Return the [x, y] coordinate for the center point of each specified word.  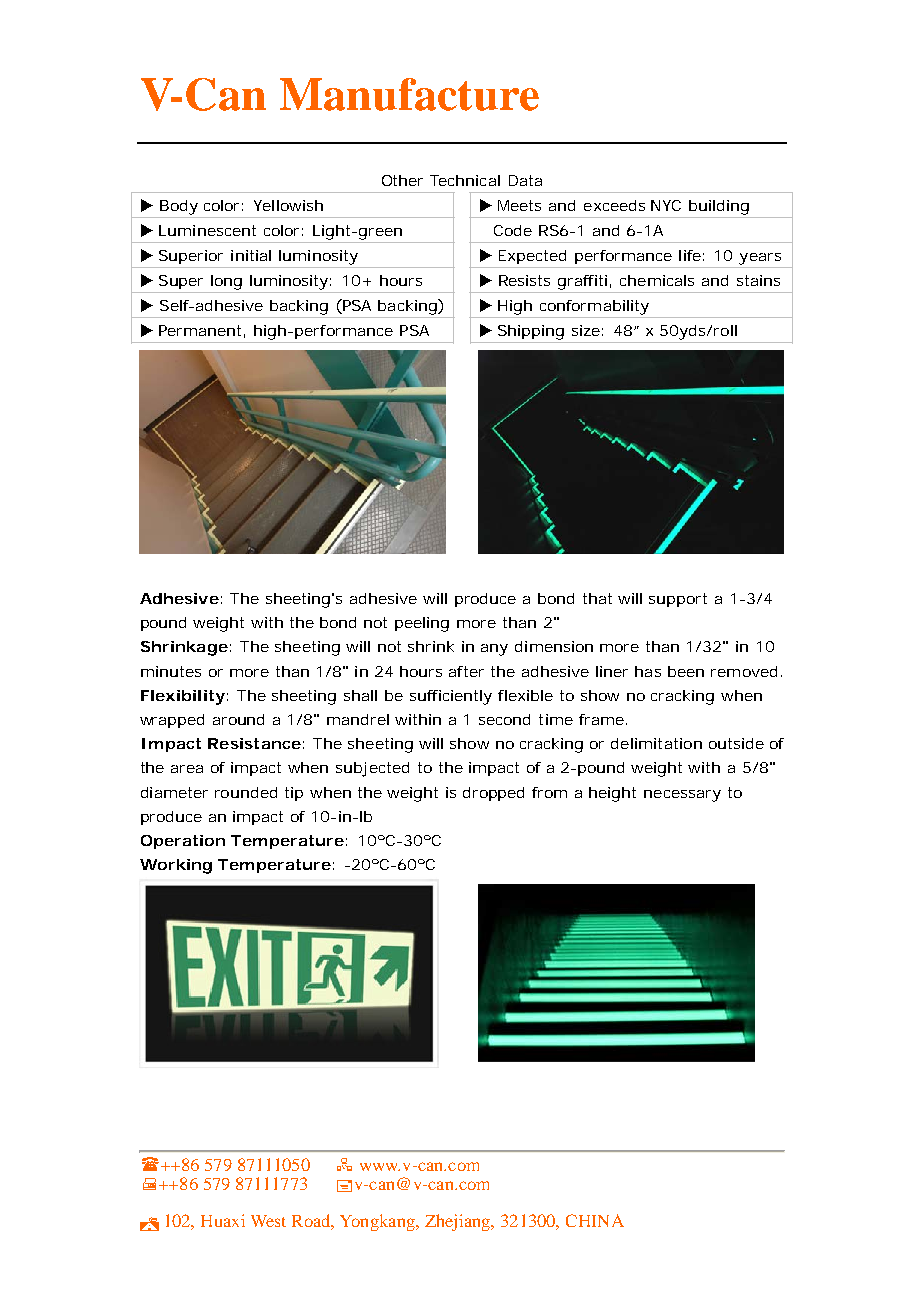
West [268, 1221]
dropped [493, 794]
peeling [422, 624]
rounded [246, 792]
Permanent [202, 331]
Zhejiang [459, 1222]
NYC [666, 205]
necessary [682, 796]
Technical [465, 180]
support [678, 600]
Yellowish [288, 205]
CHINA [595, 1220]
